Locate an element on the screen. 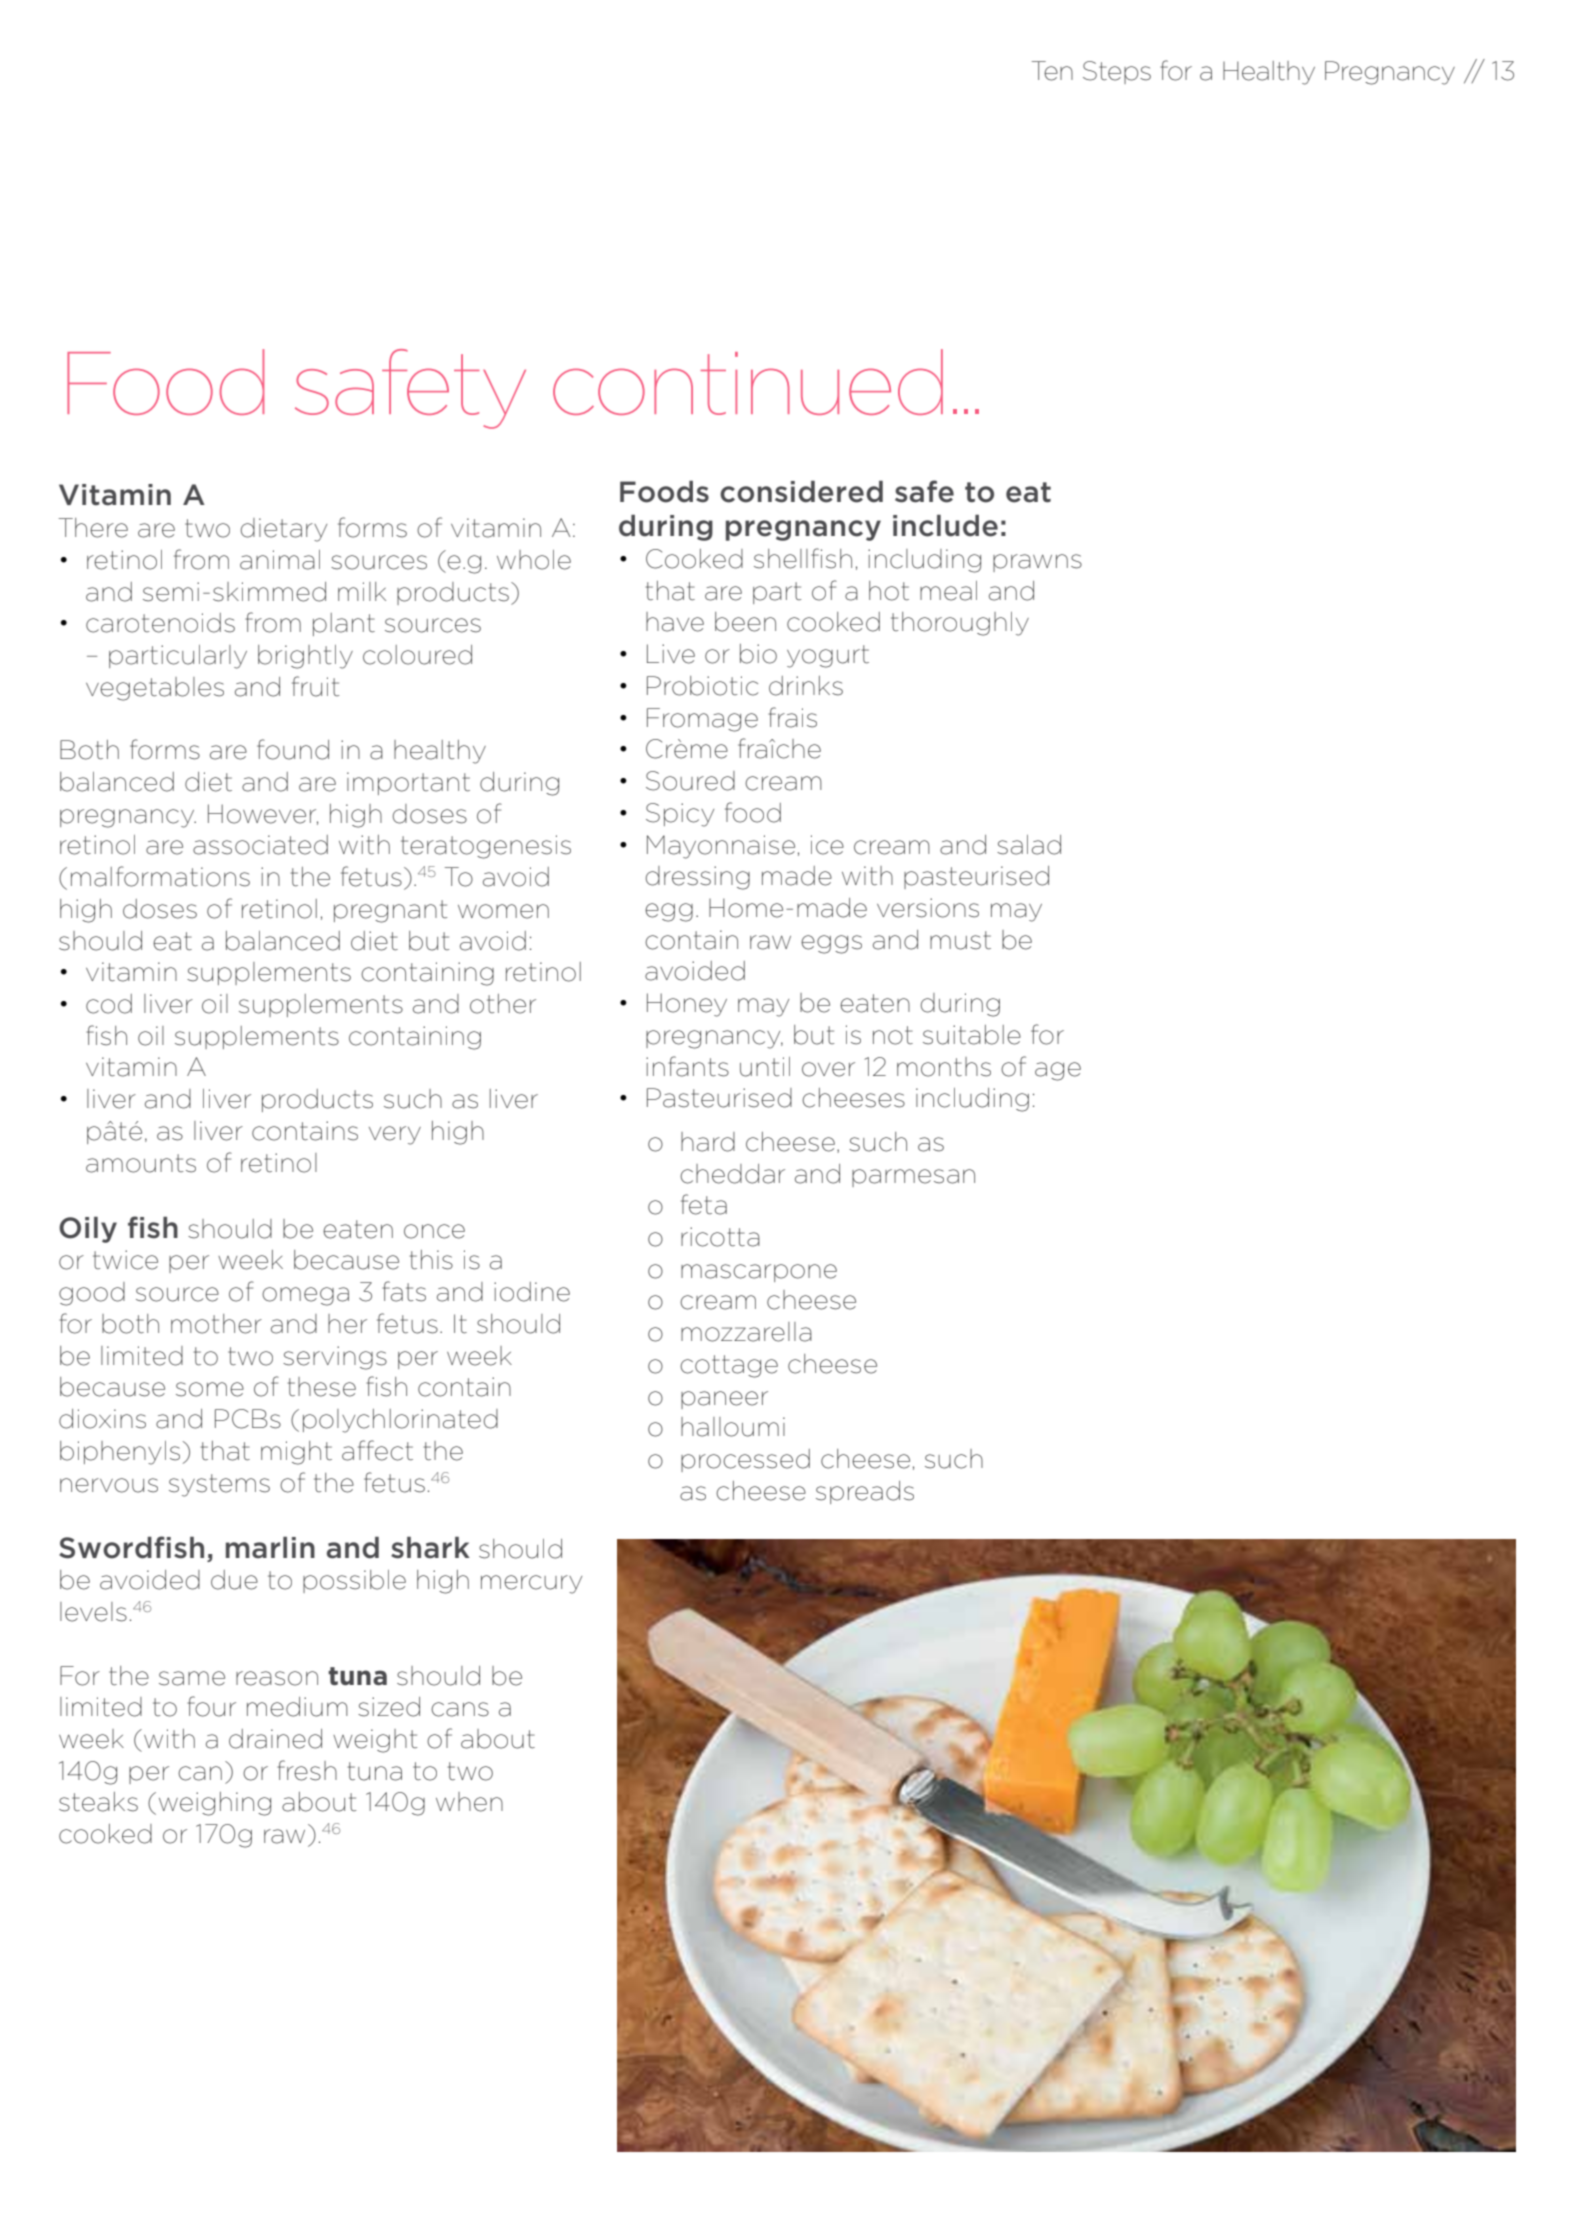 Image resolution: width=1574 pixels, height=2226 pixels. thoroughly is located at coordinates (960, 624).
